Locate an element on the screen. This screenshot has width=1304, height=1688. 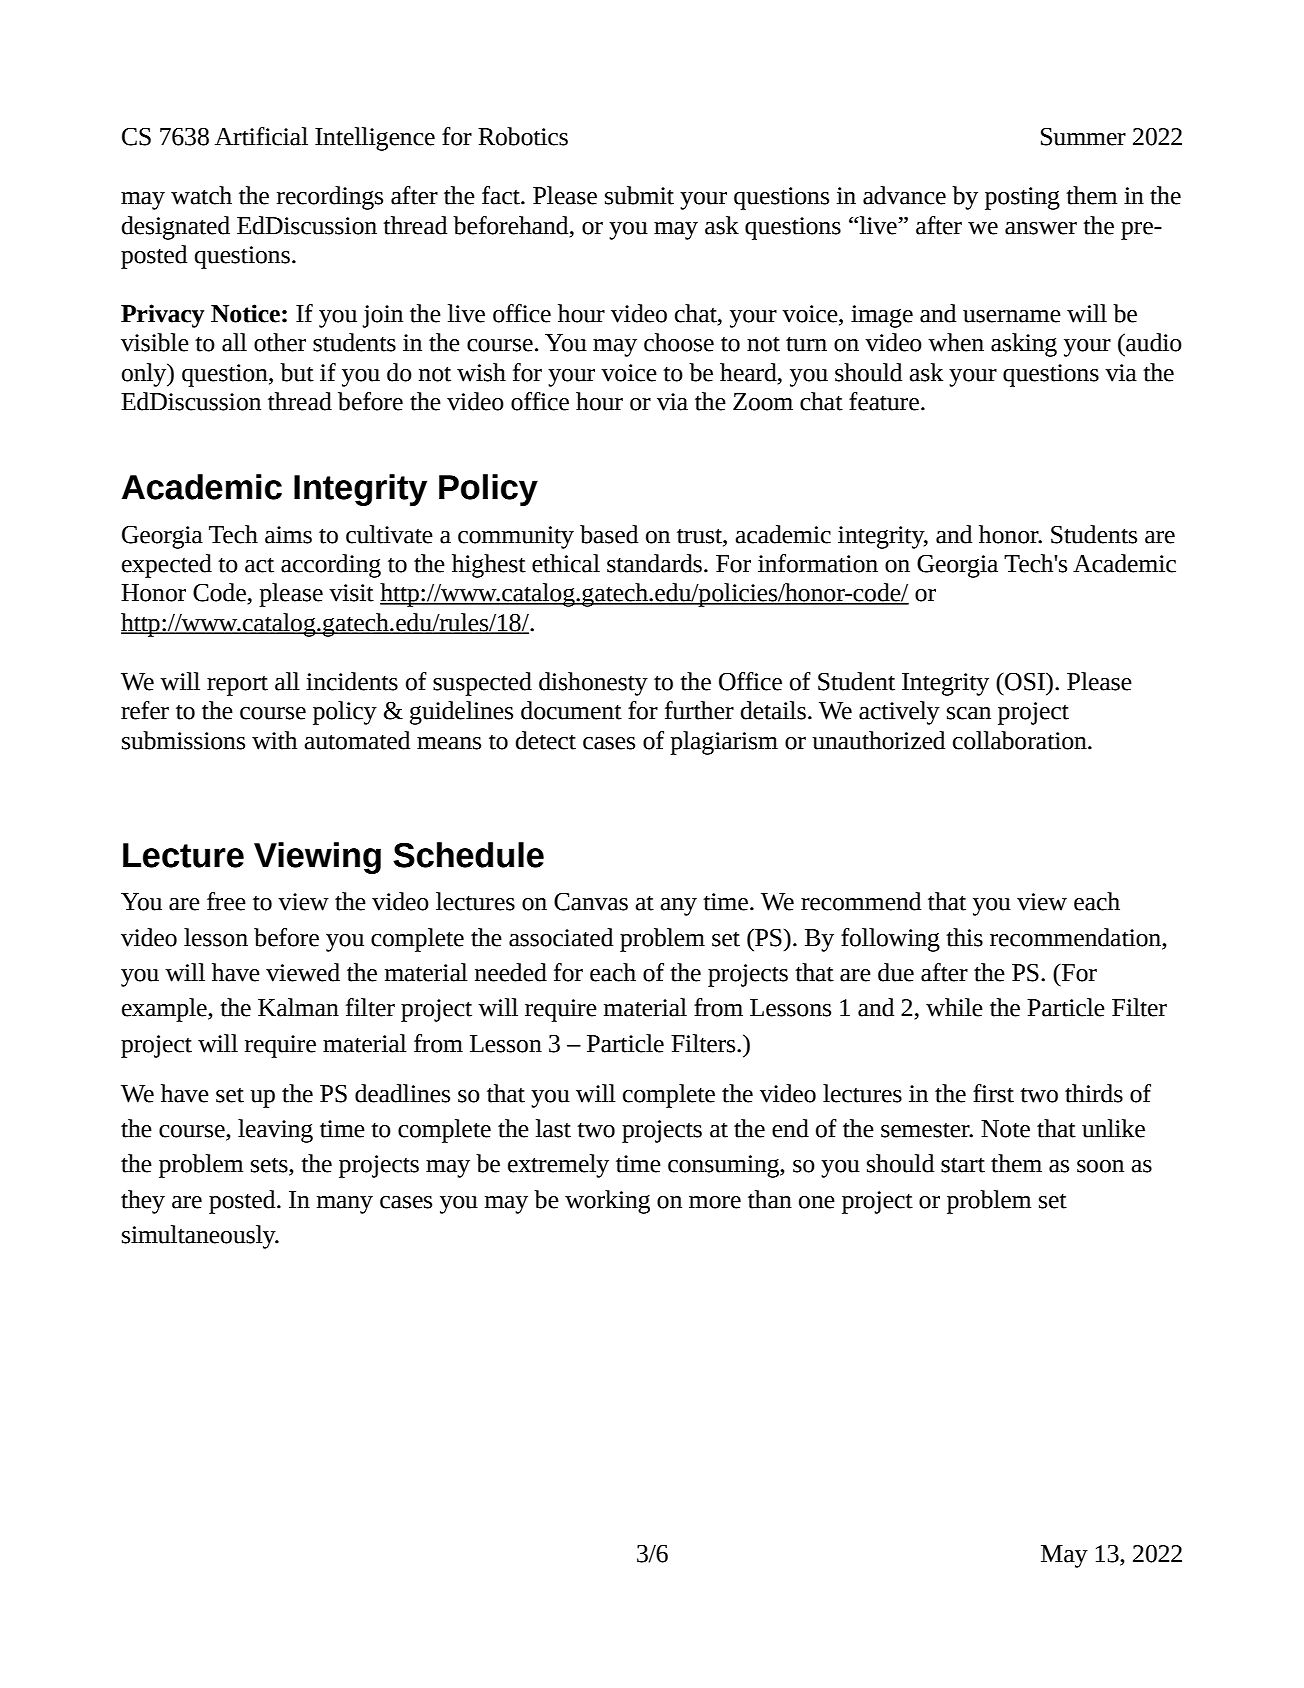
sets is located at coordinates (270, 1166).
